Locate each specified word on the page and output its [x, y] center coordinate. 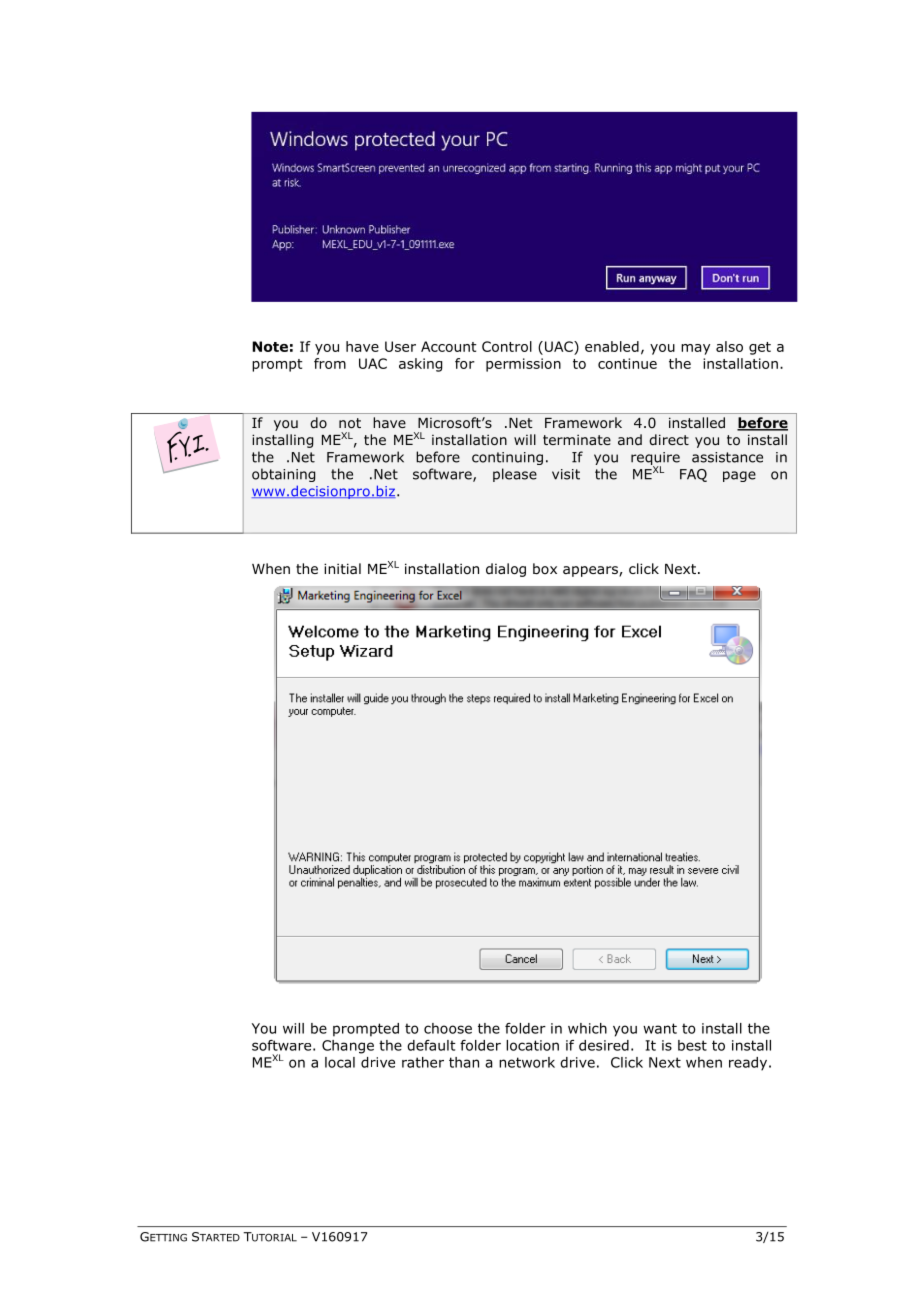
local [340, 1062]
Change [348, 1047]
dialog [506, 570]
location [532, 1045]
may [695, 349]
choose [448, 1028]
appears [591, 571]
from [330, 363]
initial [342, 568]
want [660, 1028]
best [692, 1045]
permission [523, 365]
